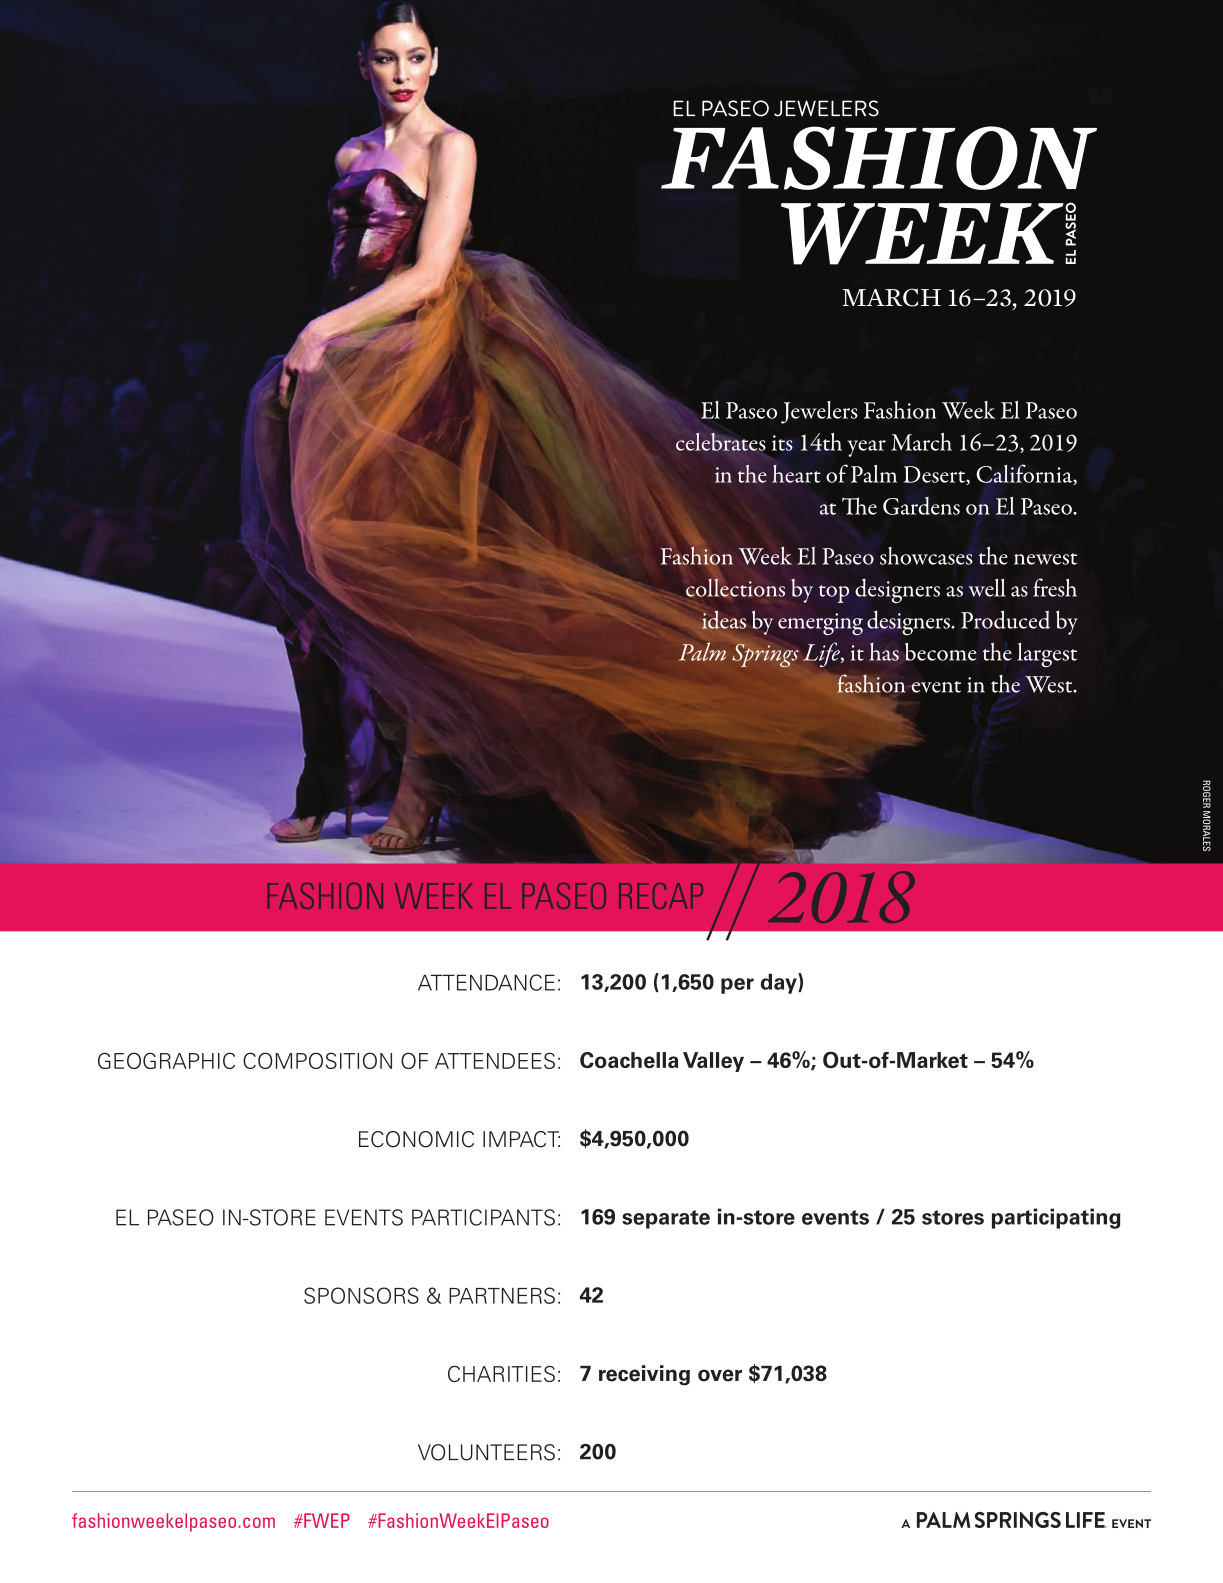  I want to click on RECAP, so click(661, 896).
